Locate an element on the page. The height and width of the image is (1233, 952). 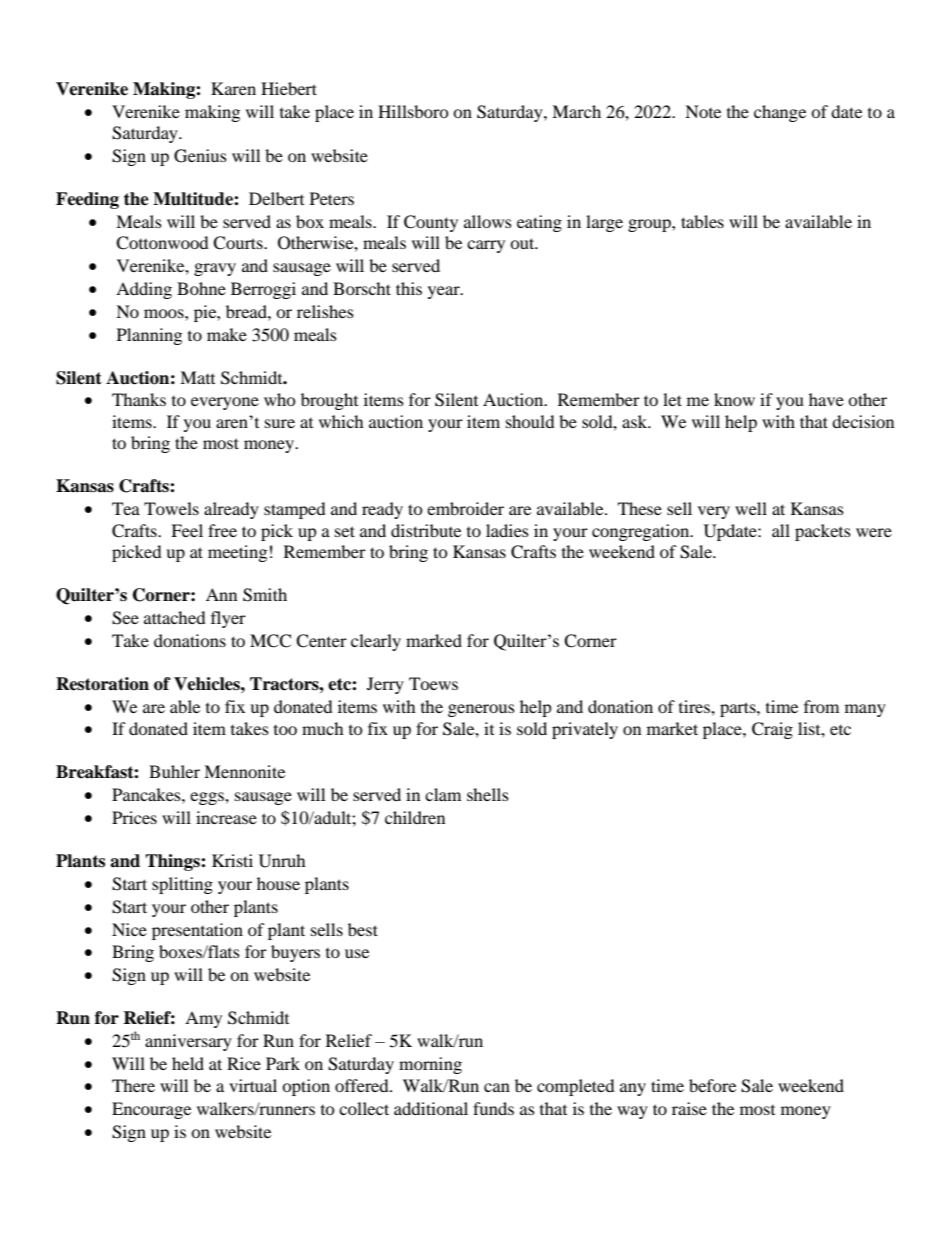
attached is located at coordinates (175, 617).
